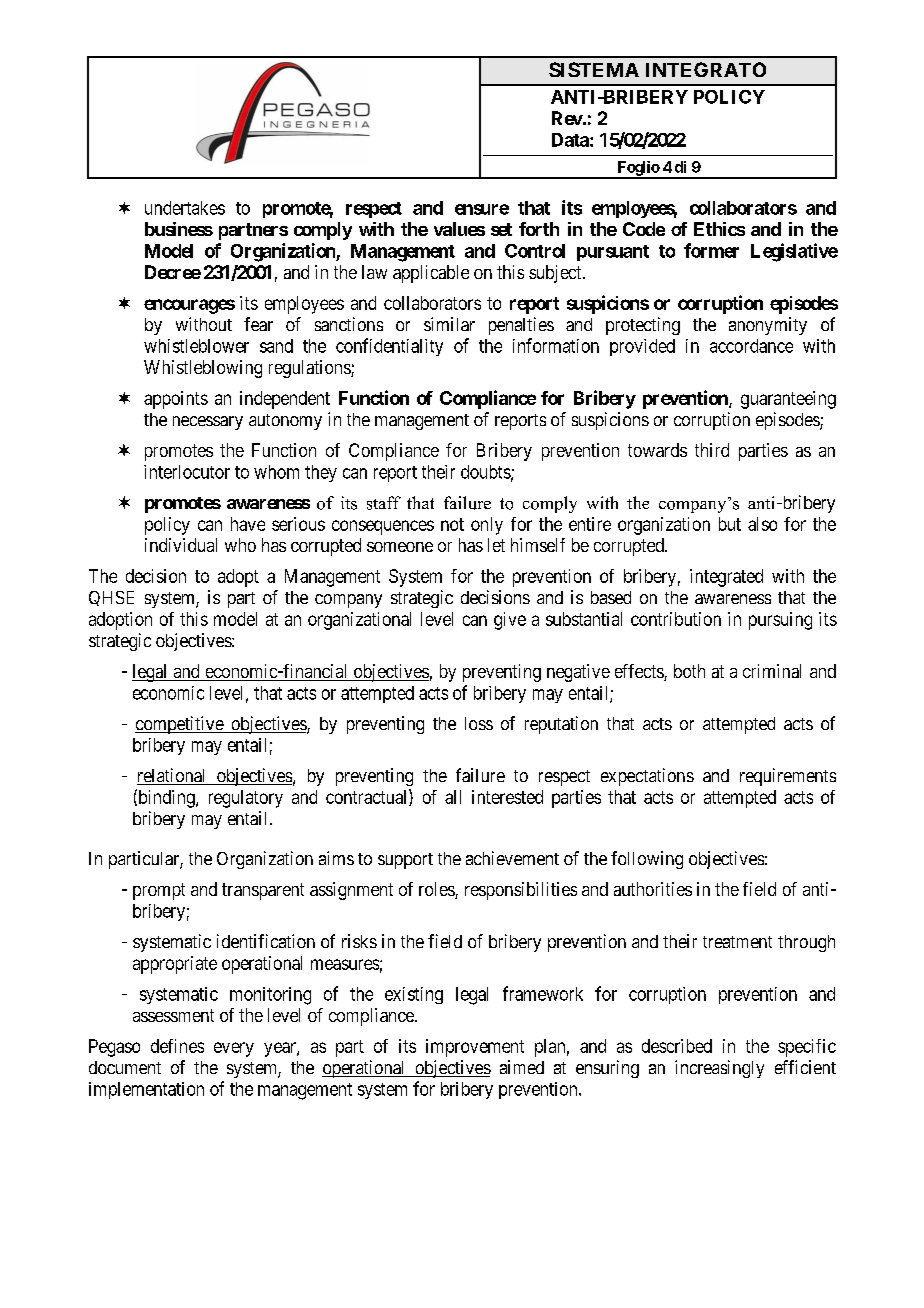  Describe the element at coordinates (712, 450) in the page. I see `third` at that location.
